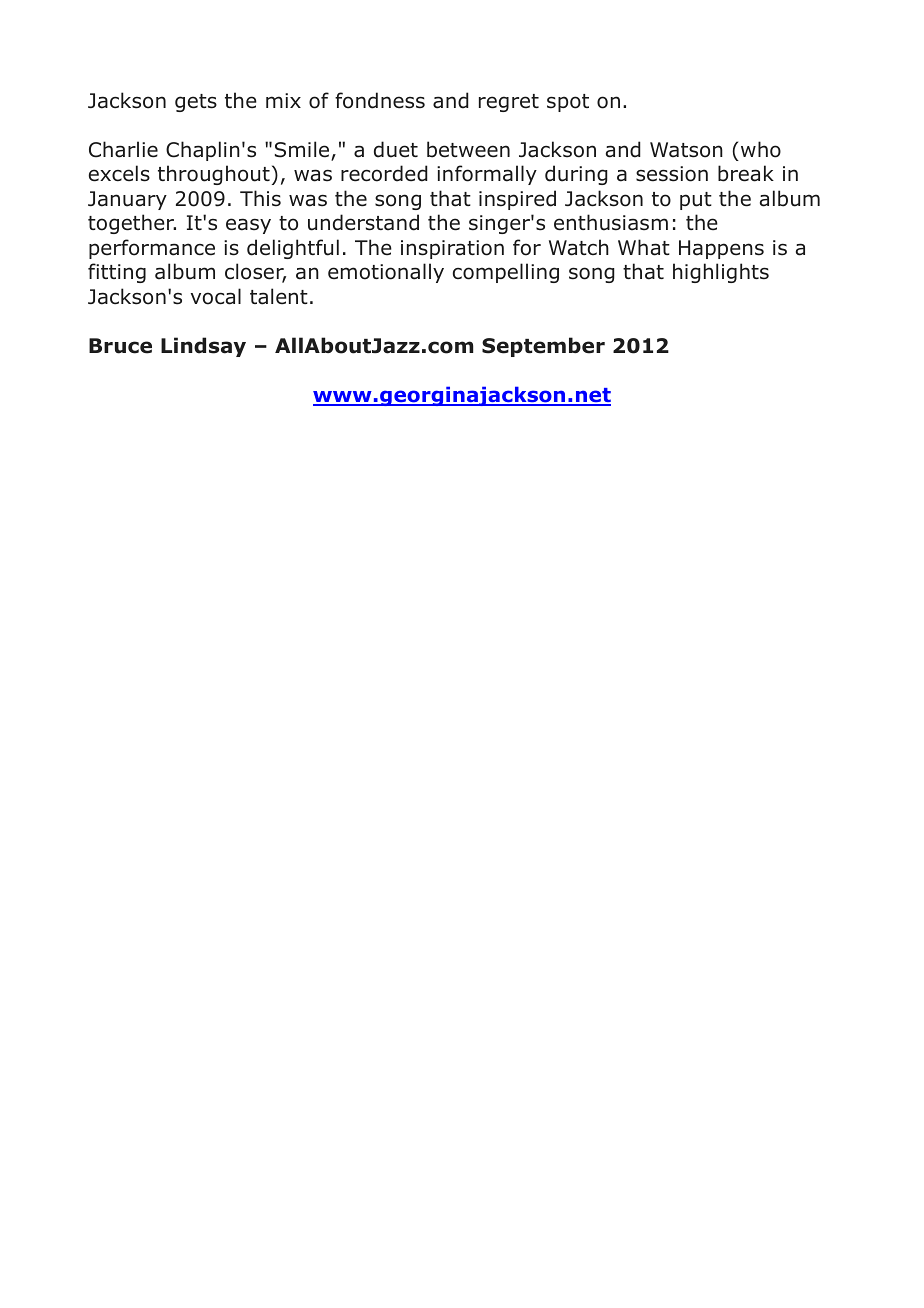 This screenshot has width=924, height=1308. I want to click on understand, so click(363, 222).
